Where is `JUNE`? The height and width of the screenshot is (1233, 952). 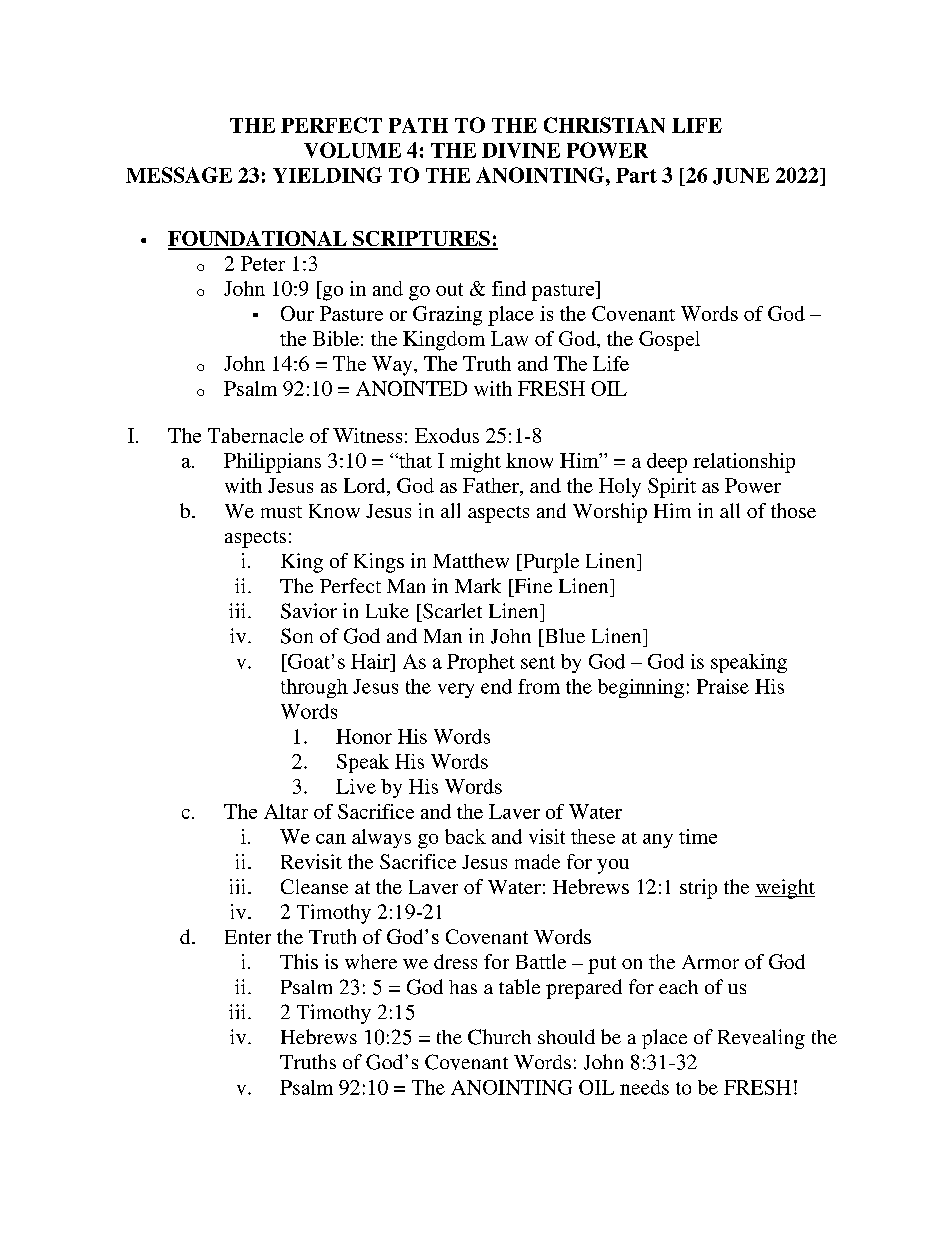 JUNE is located at coordinates (741, 176).
